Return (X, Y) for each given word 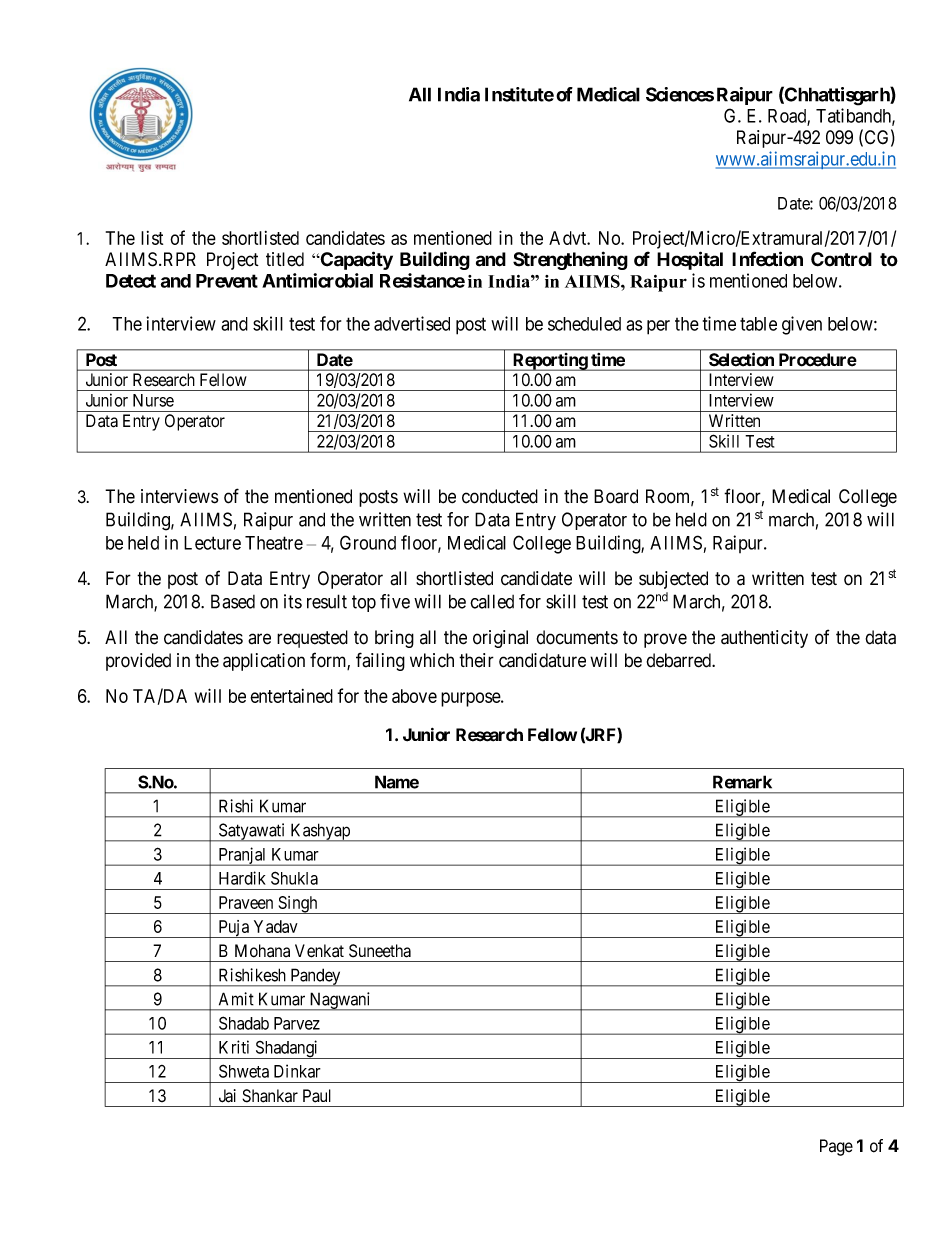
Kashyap (320, 832)
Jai (227, 1096)
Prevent (227, 281)
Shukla (294, 878)
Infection (767, 259)
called (492, 601)
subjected (673, 580)
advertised (412, 323)
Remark (742, 782)
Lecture (212, 543)
